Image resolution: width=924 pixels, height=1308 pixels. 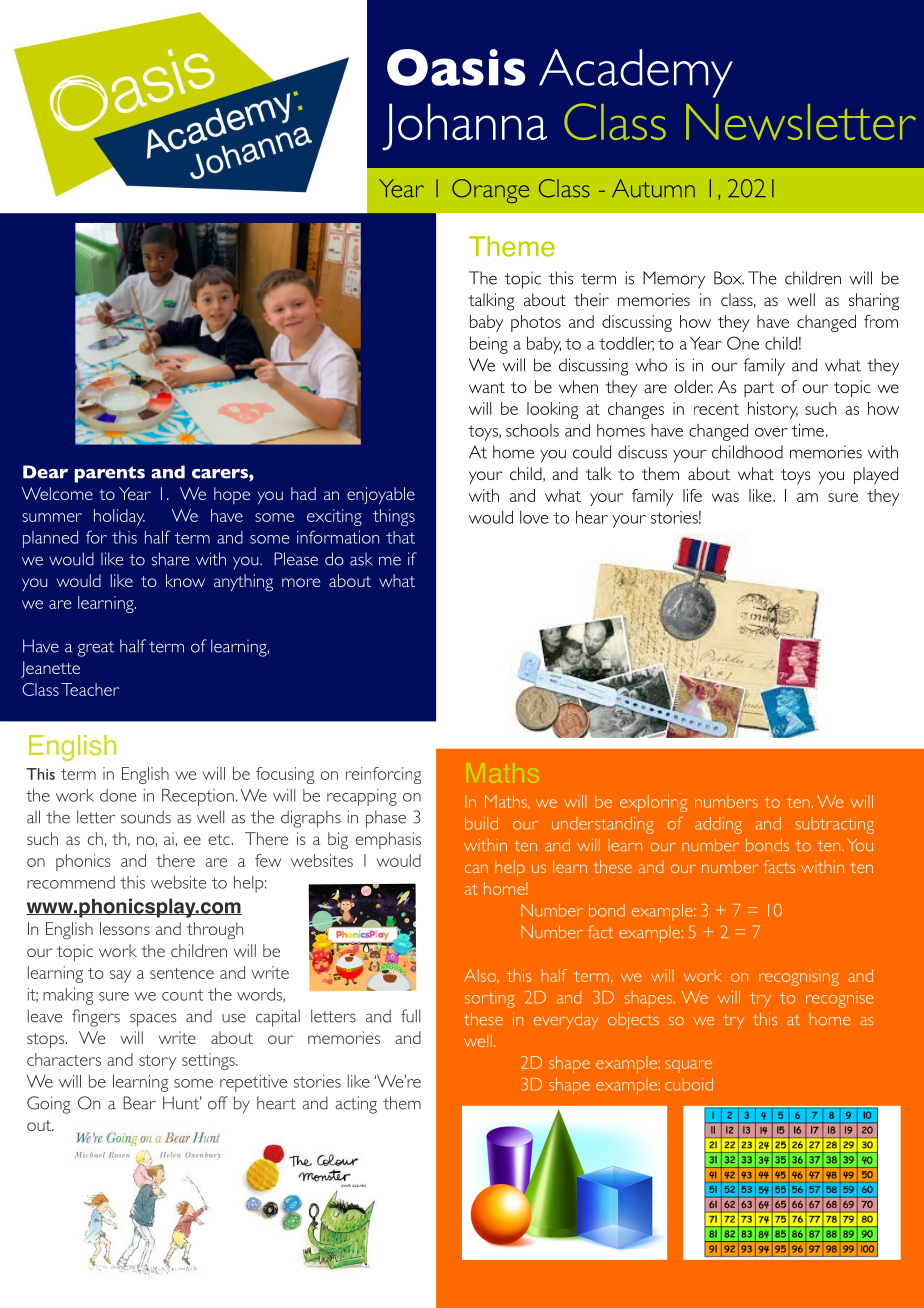 I want to click on full, so click(x=410, y=1016).
